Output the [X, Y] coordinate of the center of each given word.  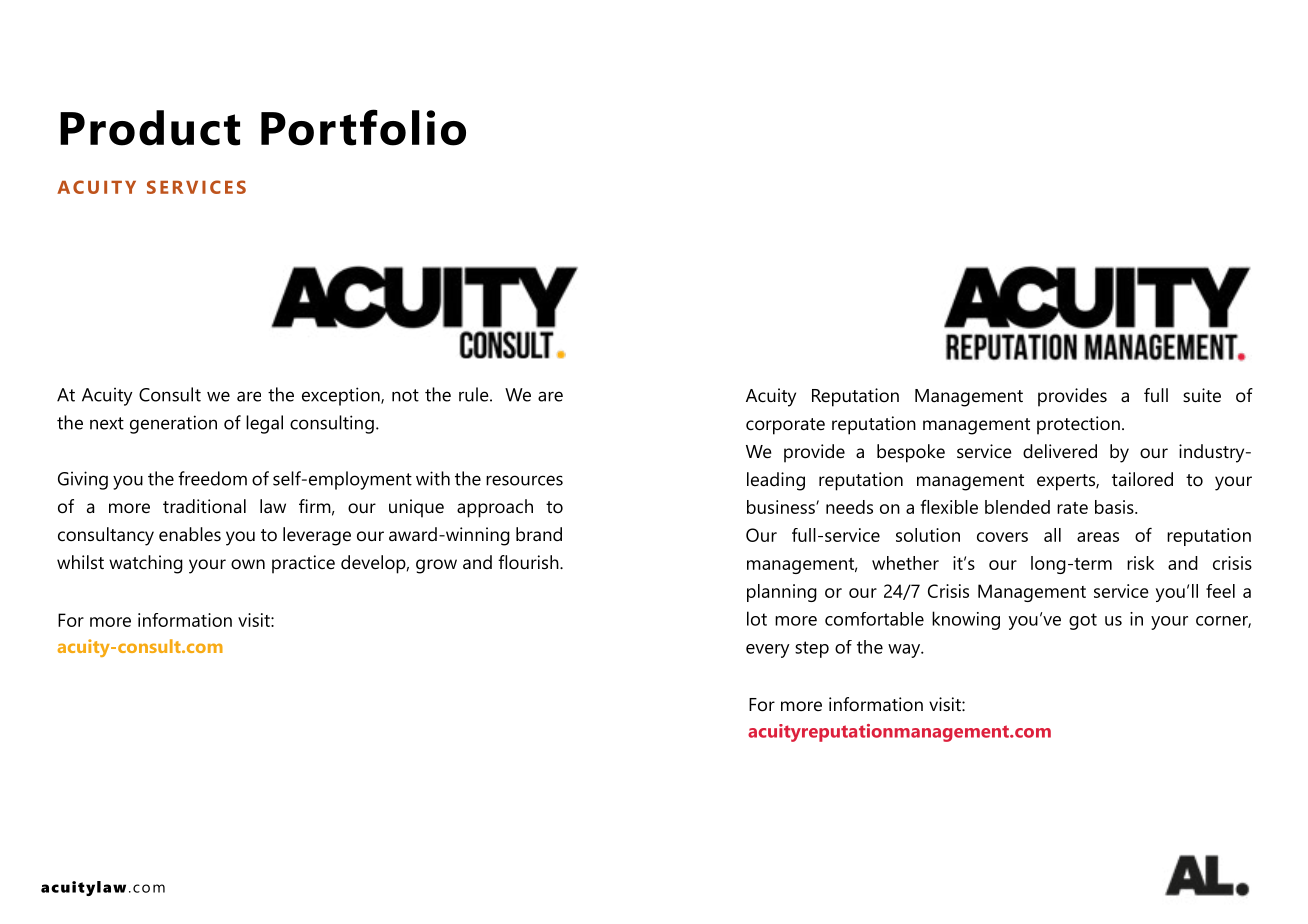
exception [342, 396]
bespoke [911, 453]
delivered [1060, 451]
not [405, 395]
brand [539, 534]
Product [150, 128]
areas [1098, 537]
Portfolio [363, 127]
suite [1202, 395]
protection [1078, 425]
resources [524, 480]
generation [173, 424]
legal [264, 424]
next [107, 423]
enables [190, 534]
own [248, 564]
